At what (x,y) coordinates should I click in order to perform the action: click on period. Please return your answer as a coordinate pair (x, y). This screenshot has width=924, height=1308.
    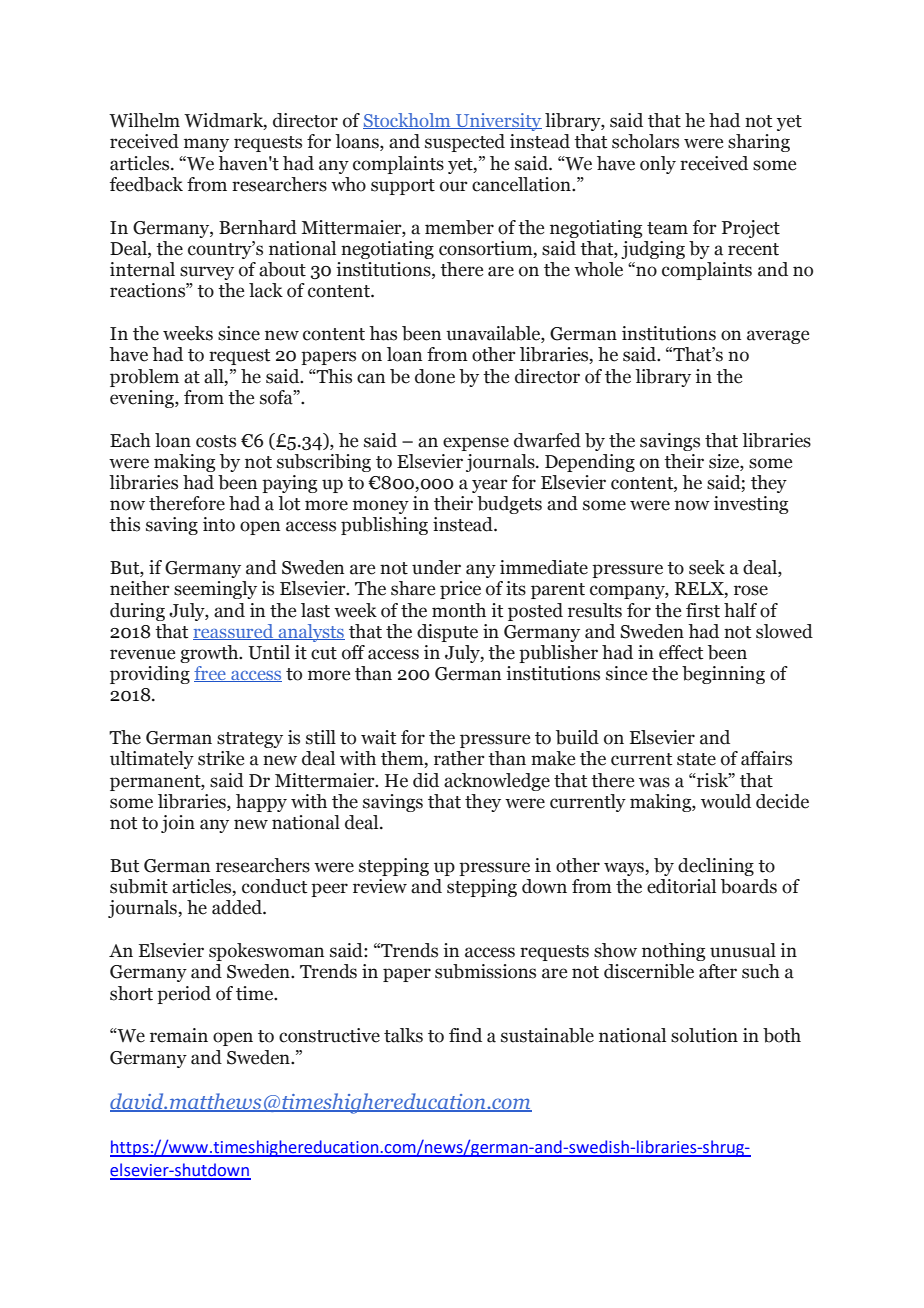
    Looking at the image, I should click on (184, 995).
